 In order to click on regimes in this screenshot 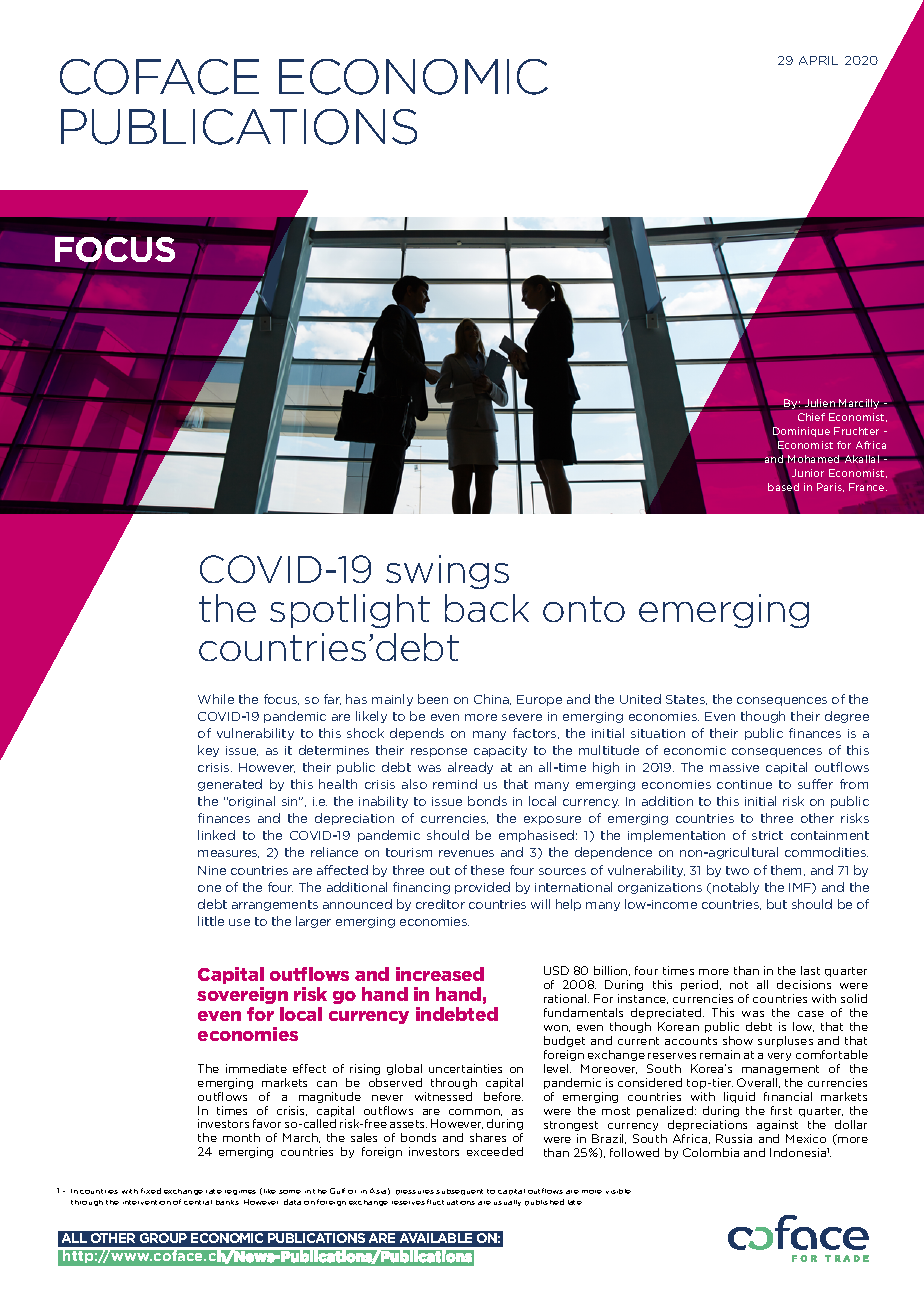, I will do `click(240, 1192)`.
